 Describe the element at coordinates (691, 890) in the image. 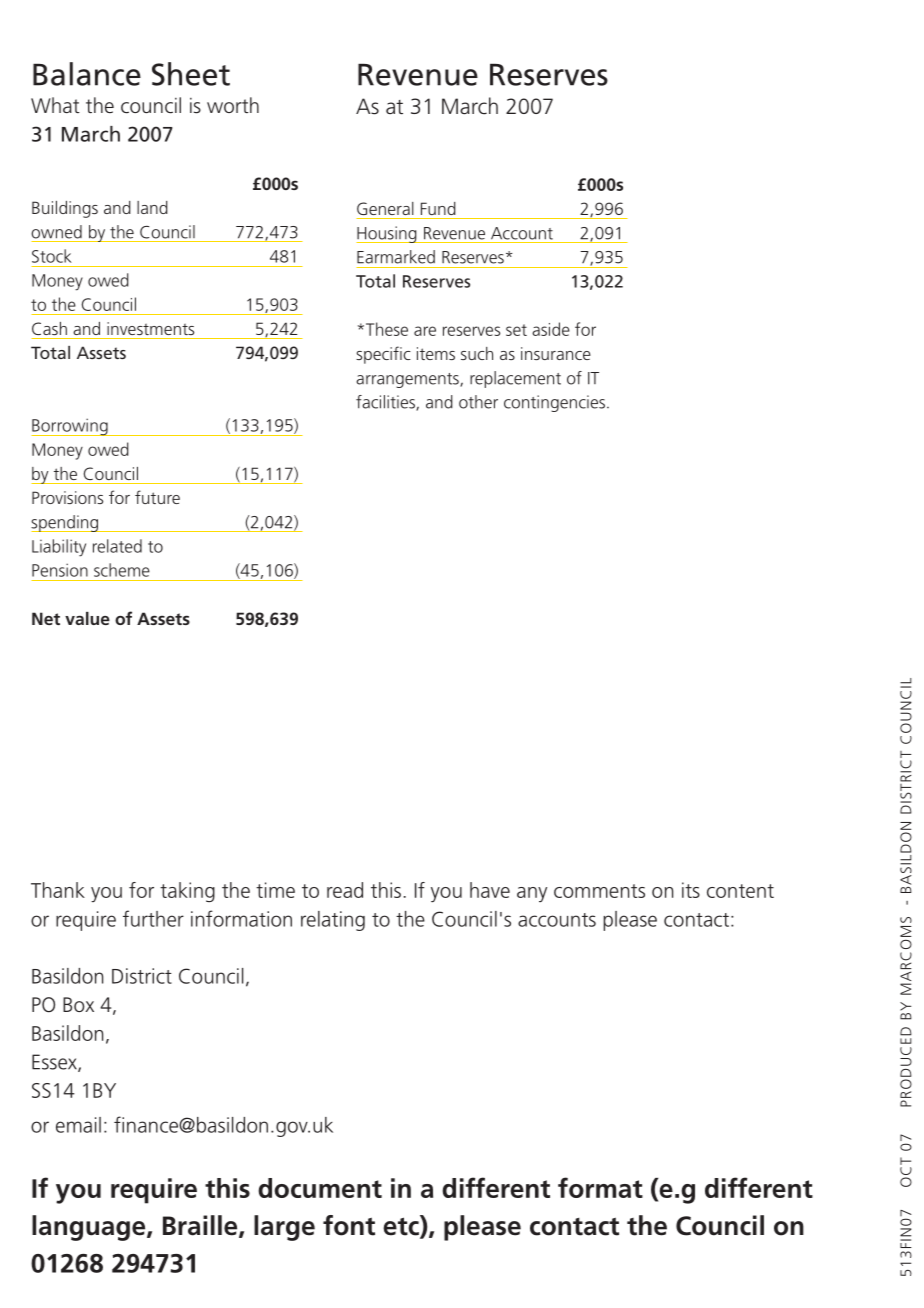

I see `its` at that location.
